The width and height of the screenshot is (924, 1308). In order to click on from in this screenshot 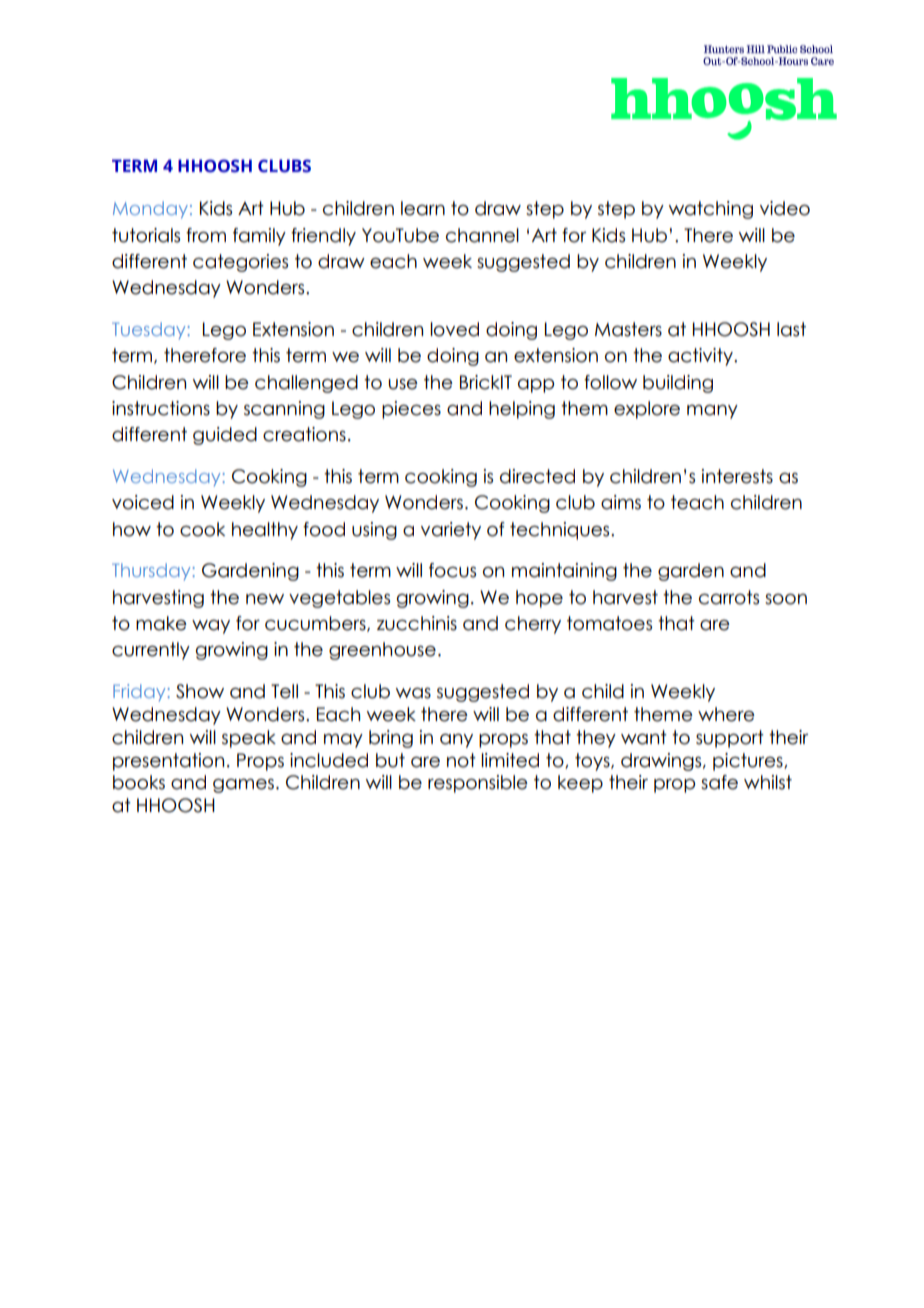, I will do `click(206, 235)`.
